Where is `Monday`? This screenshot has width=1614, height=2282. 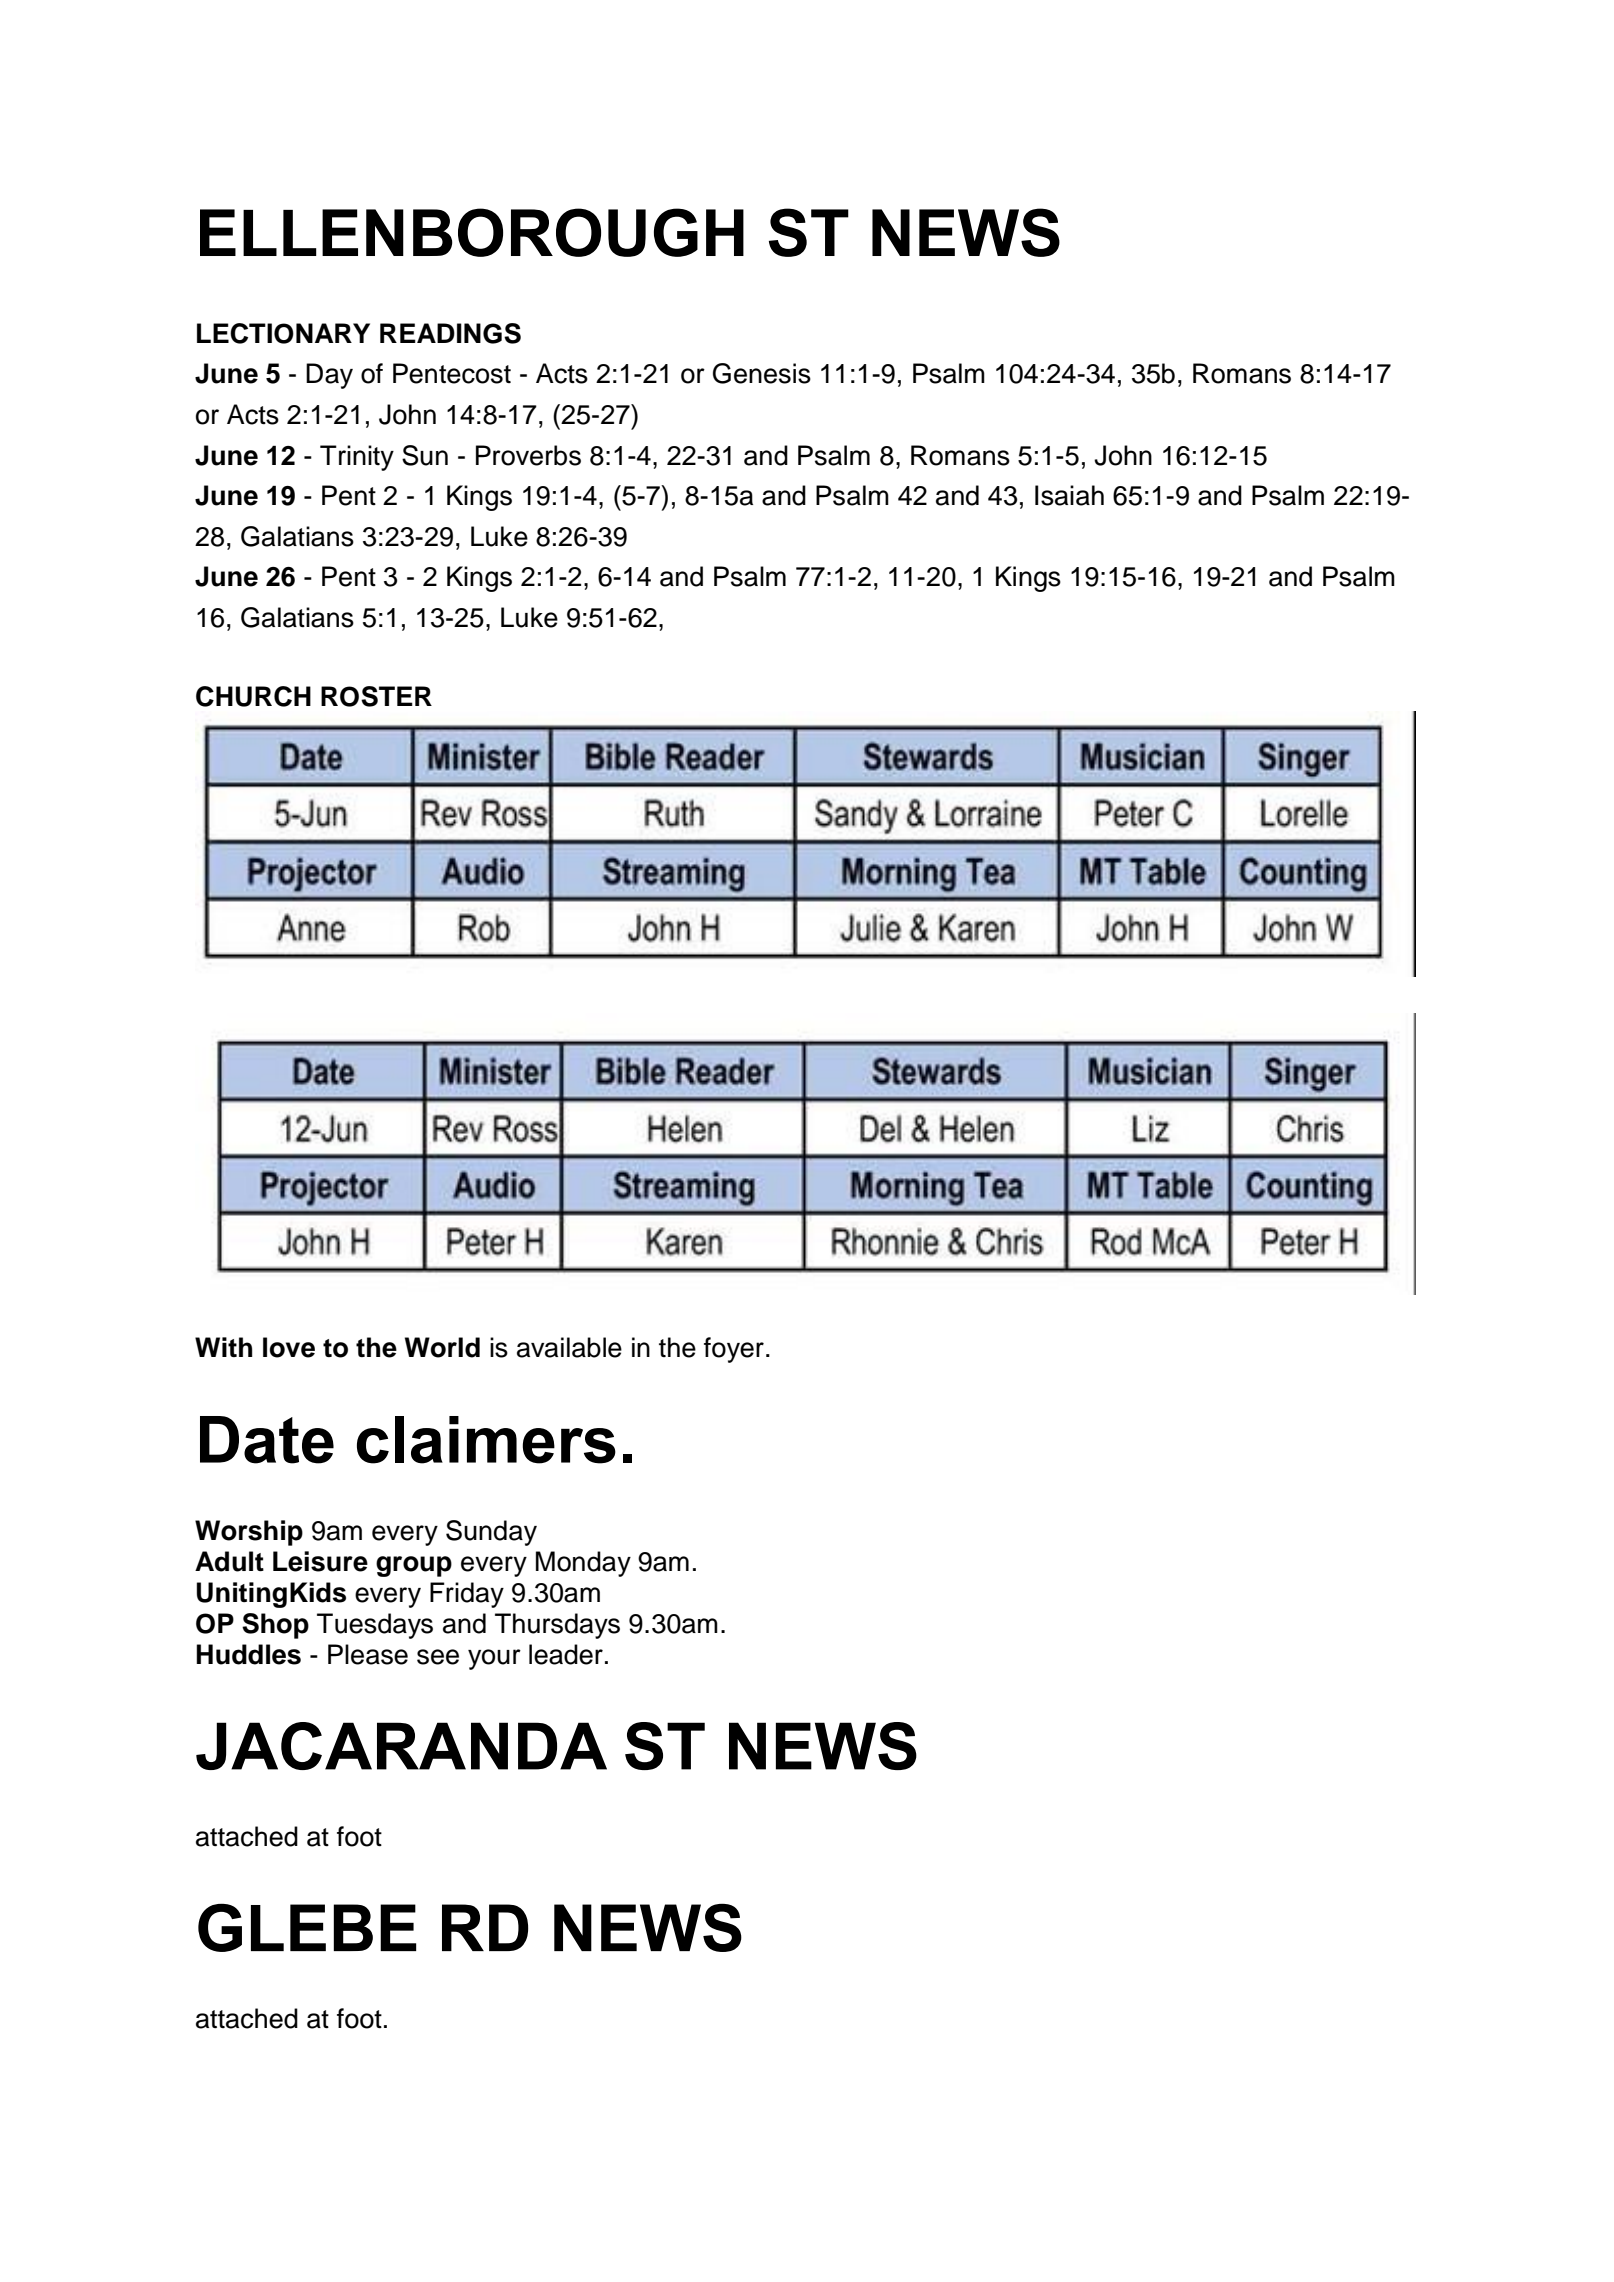 Monday is located at coordinates (583, 1564).
